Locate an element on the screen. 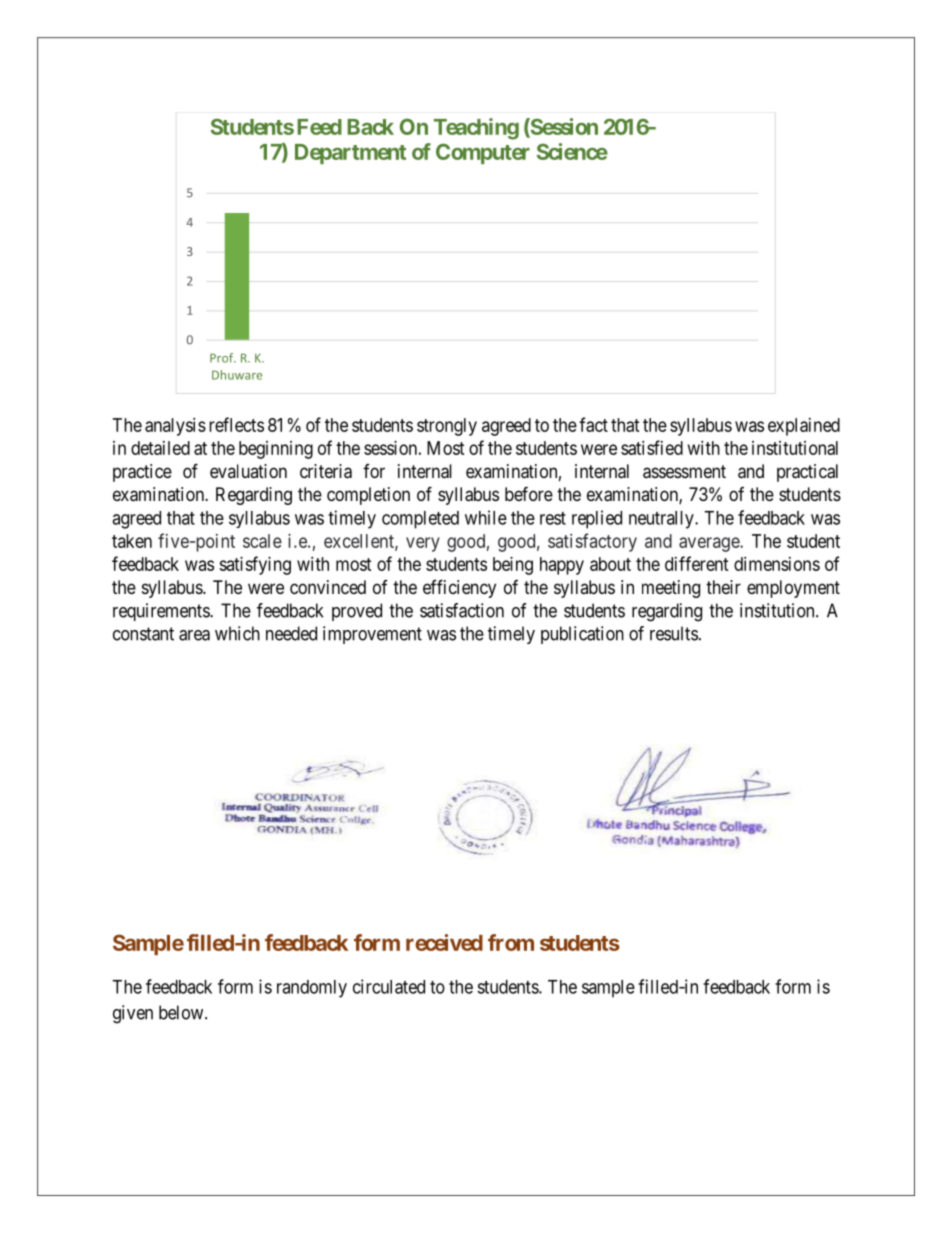 The image size is (952, 1233). Department is located at coordinates (350, 154).
